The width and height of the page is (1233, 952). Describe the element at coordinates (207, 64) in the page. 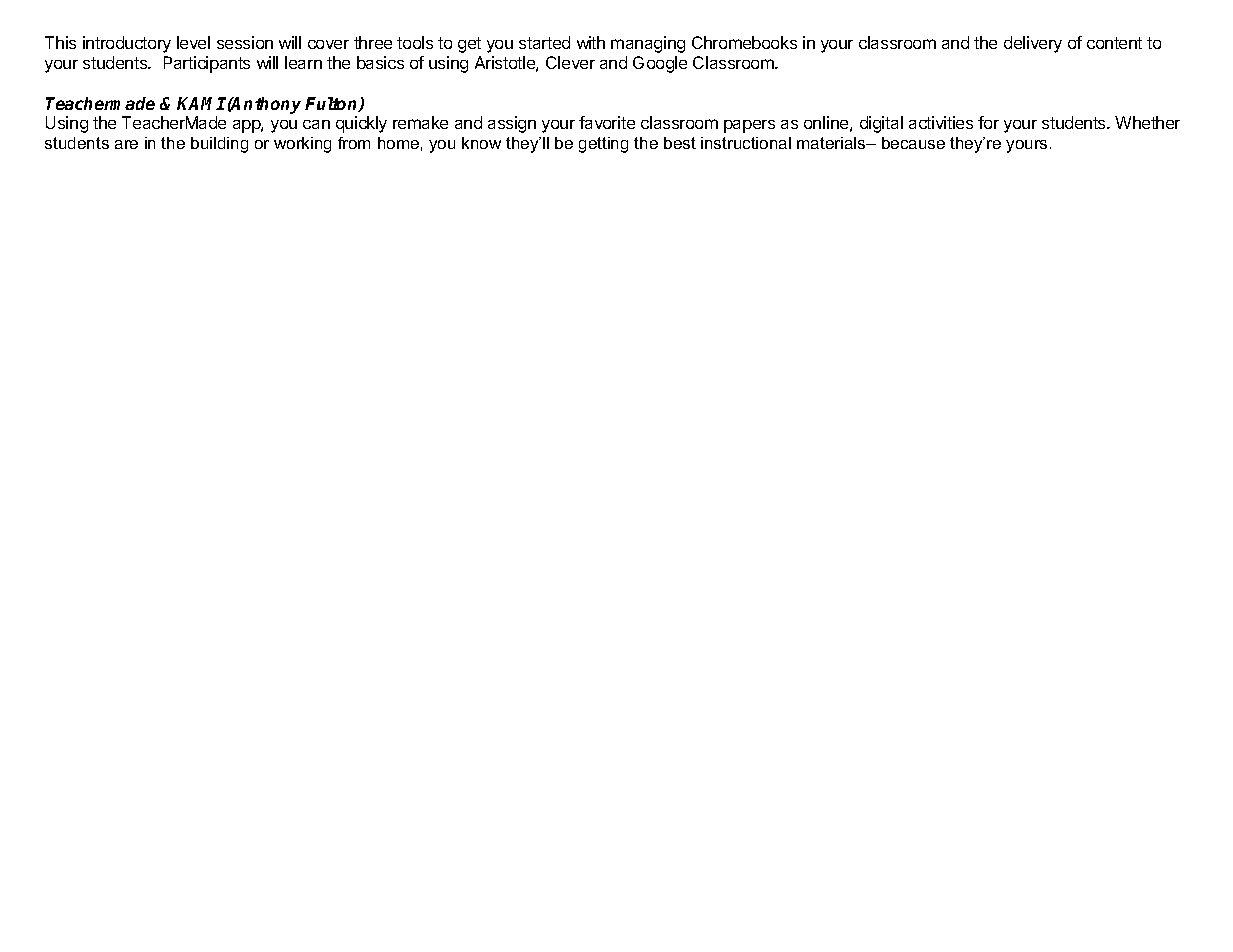

I see `Participants` at that location.
